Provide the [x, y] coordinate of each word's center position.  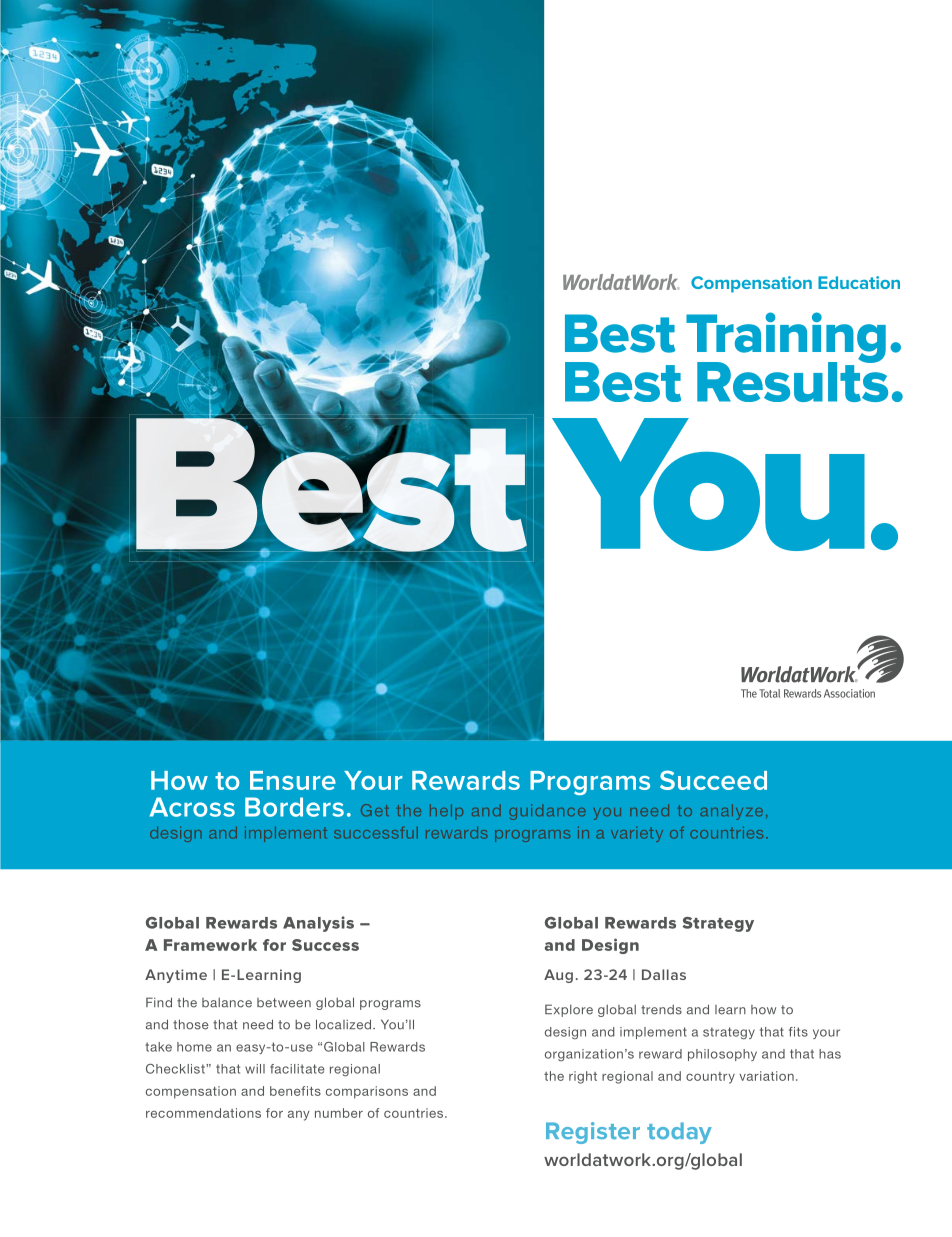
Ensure [293, 780]
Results [792, 380]
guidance [547, 812]
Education [859, 282]
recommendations [203, 1113]
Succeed [713, 780]
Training [786, 338]
